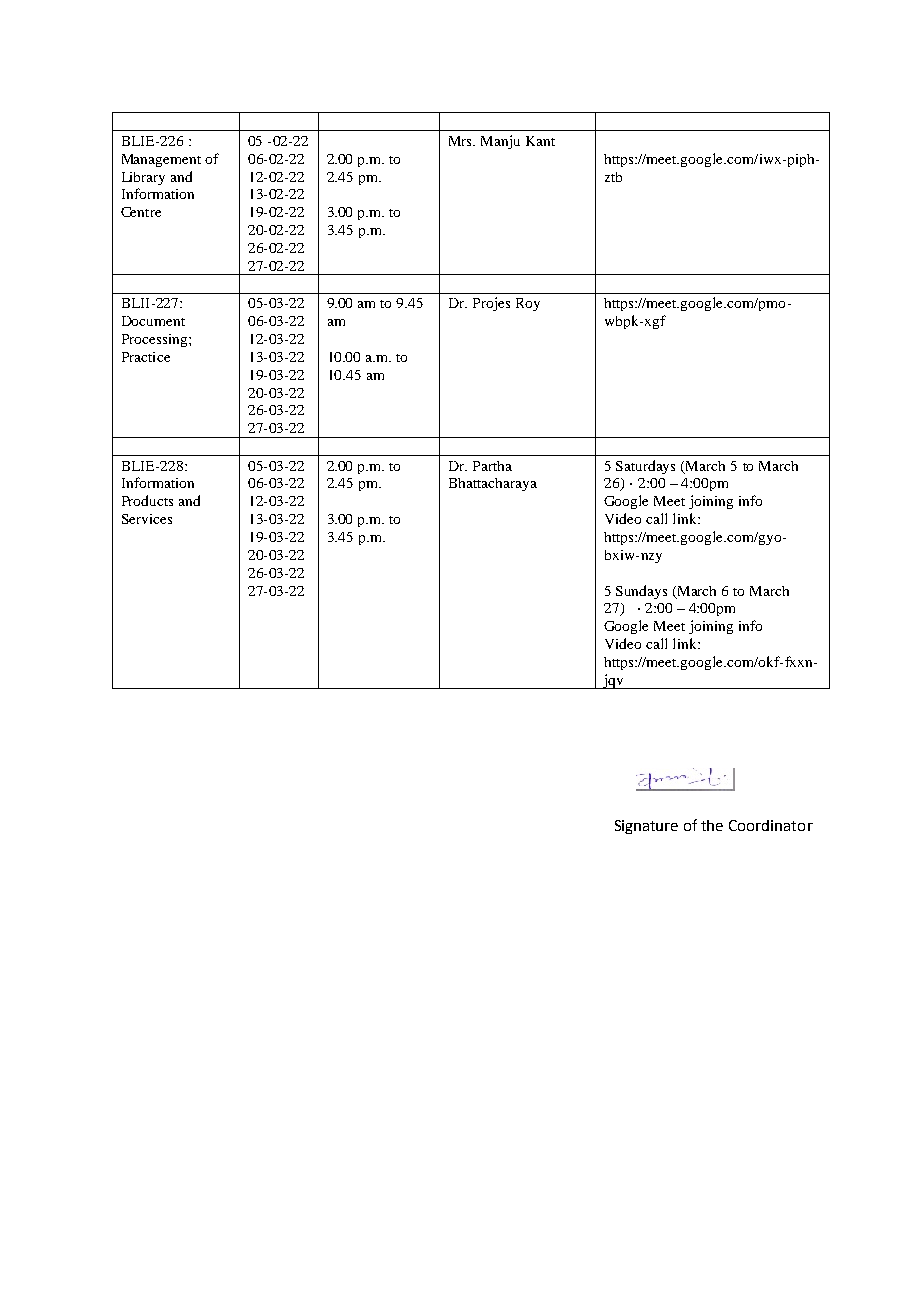  What do you see at coordinates (146, 357) in the page?
I see `Practice` at bounding box center [146, 357].
